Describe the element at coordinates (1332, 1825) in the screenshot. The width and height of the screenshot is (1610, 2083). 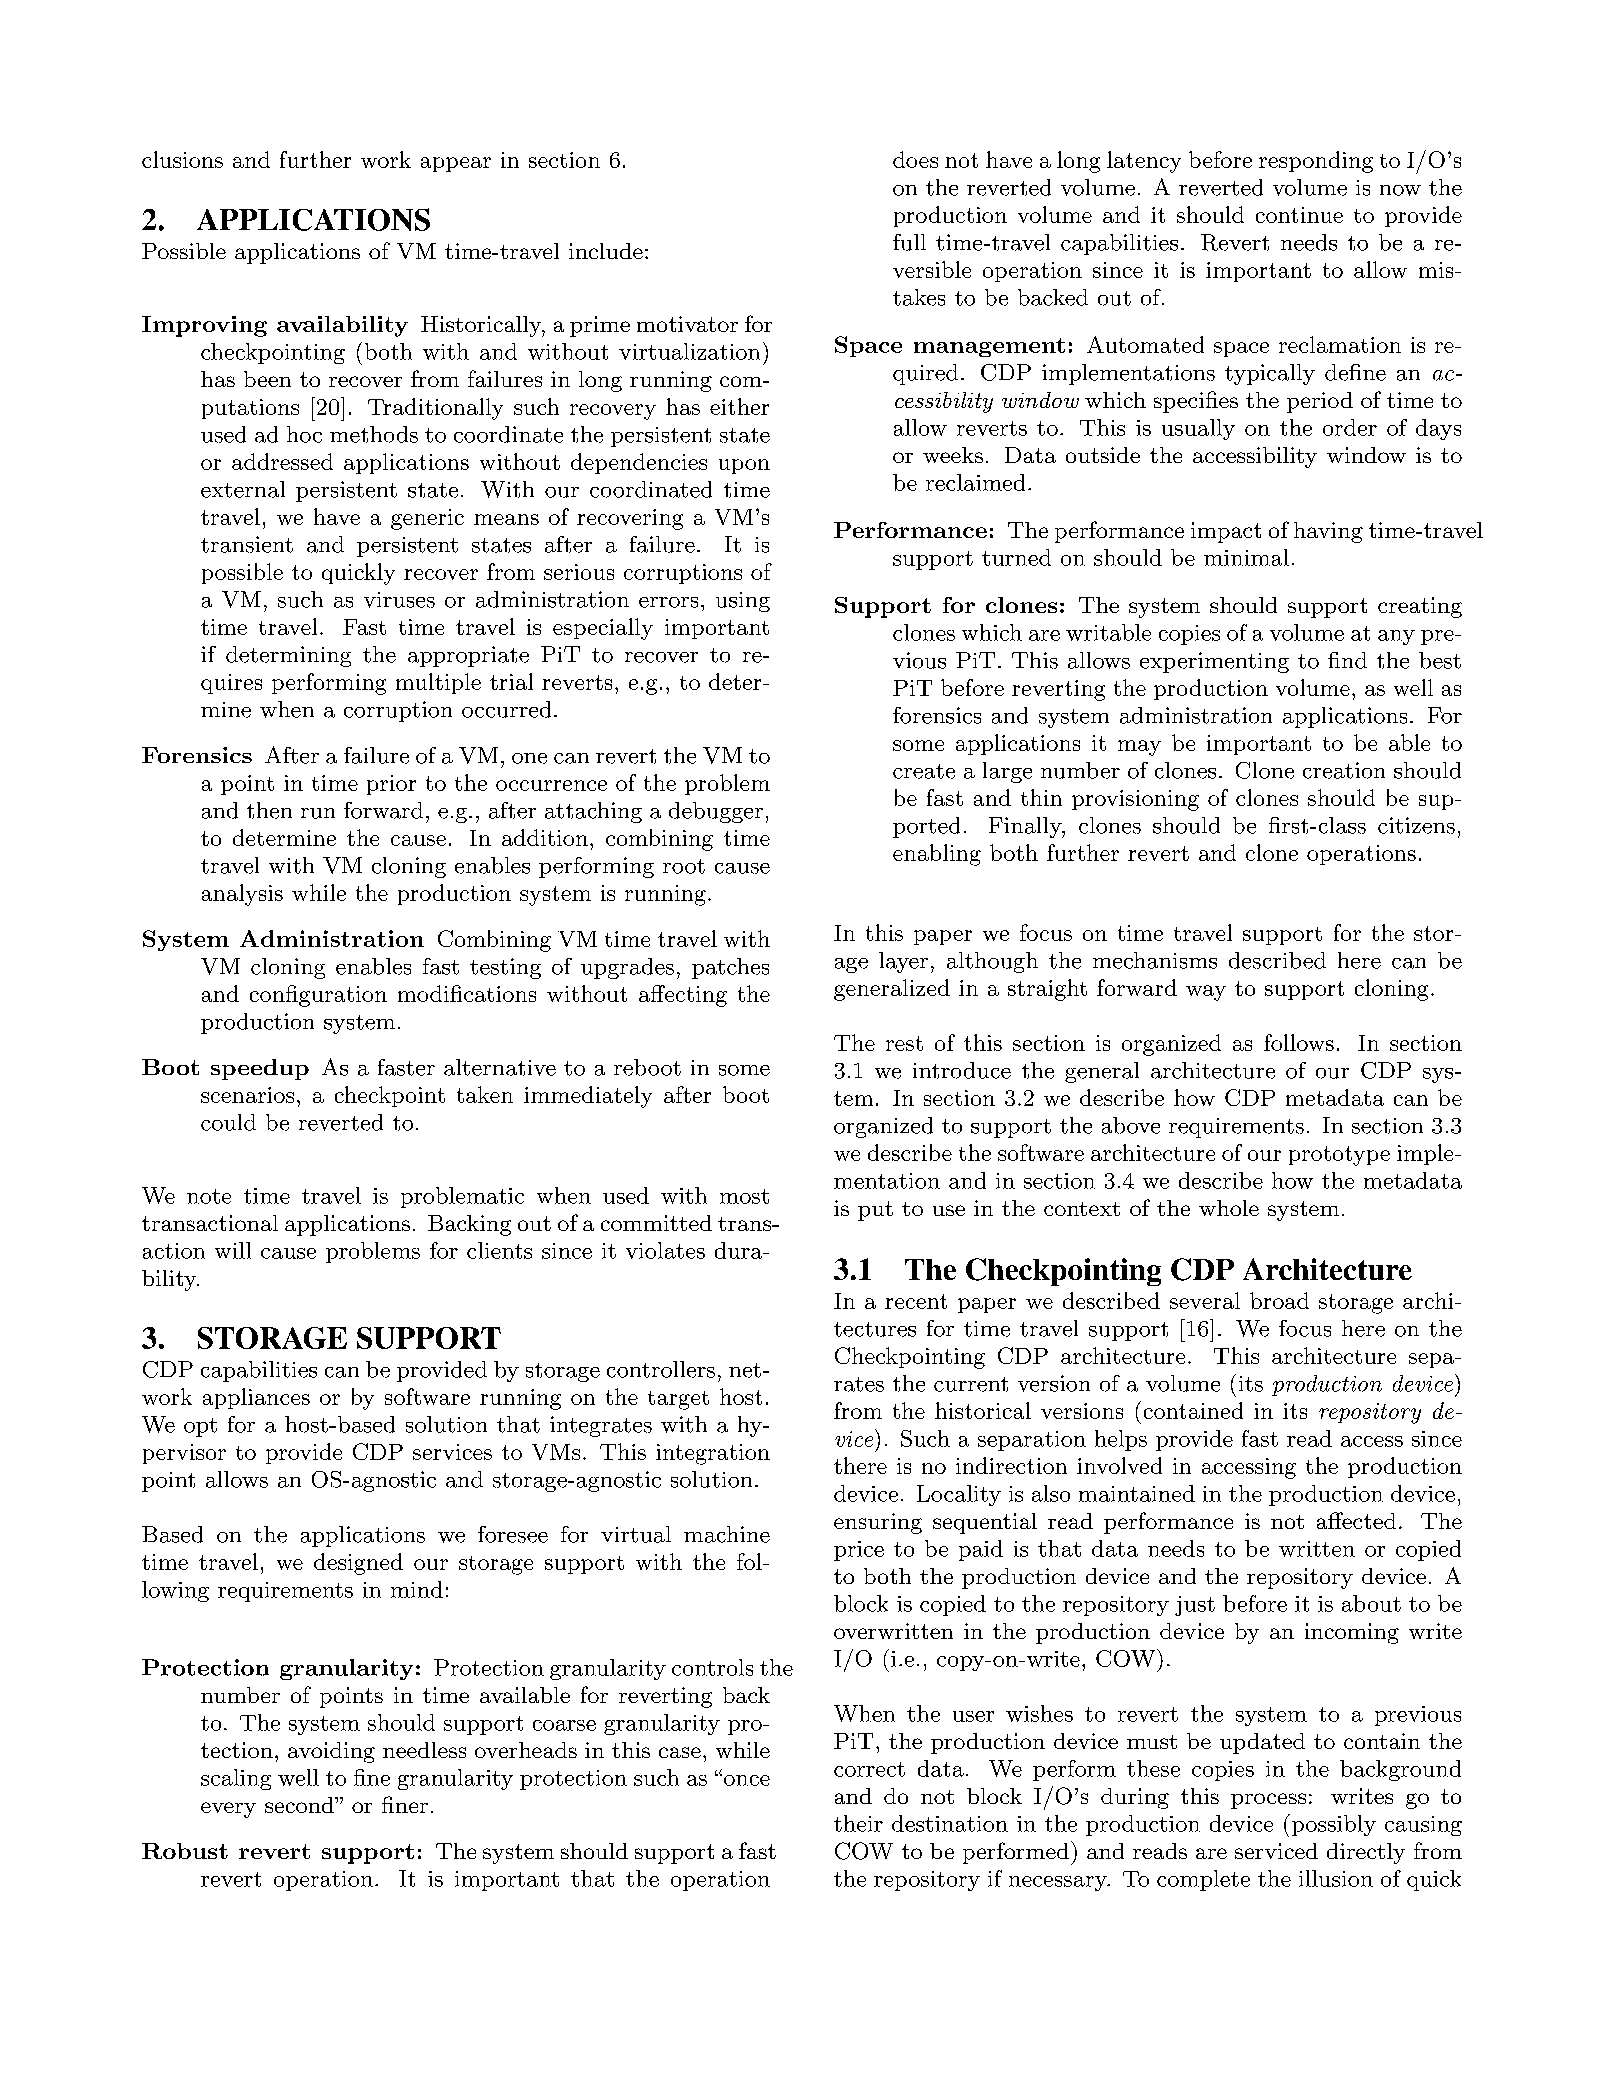
I see `possibly` at that location.
